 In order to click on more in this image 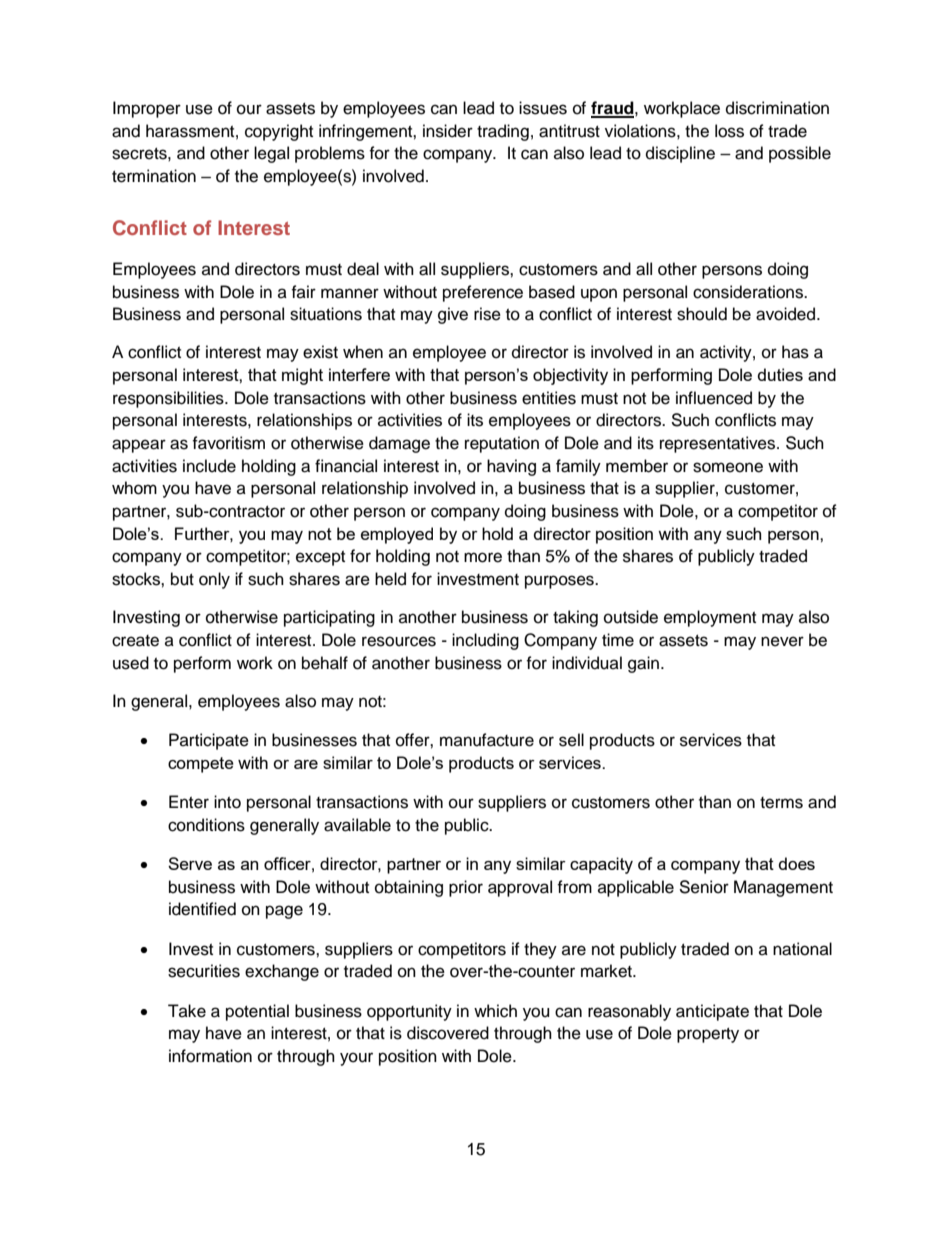, I will do `click(483, 557)`.
